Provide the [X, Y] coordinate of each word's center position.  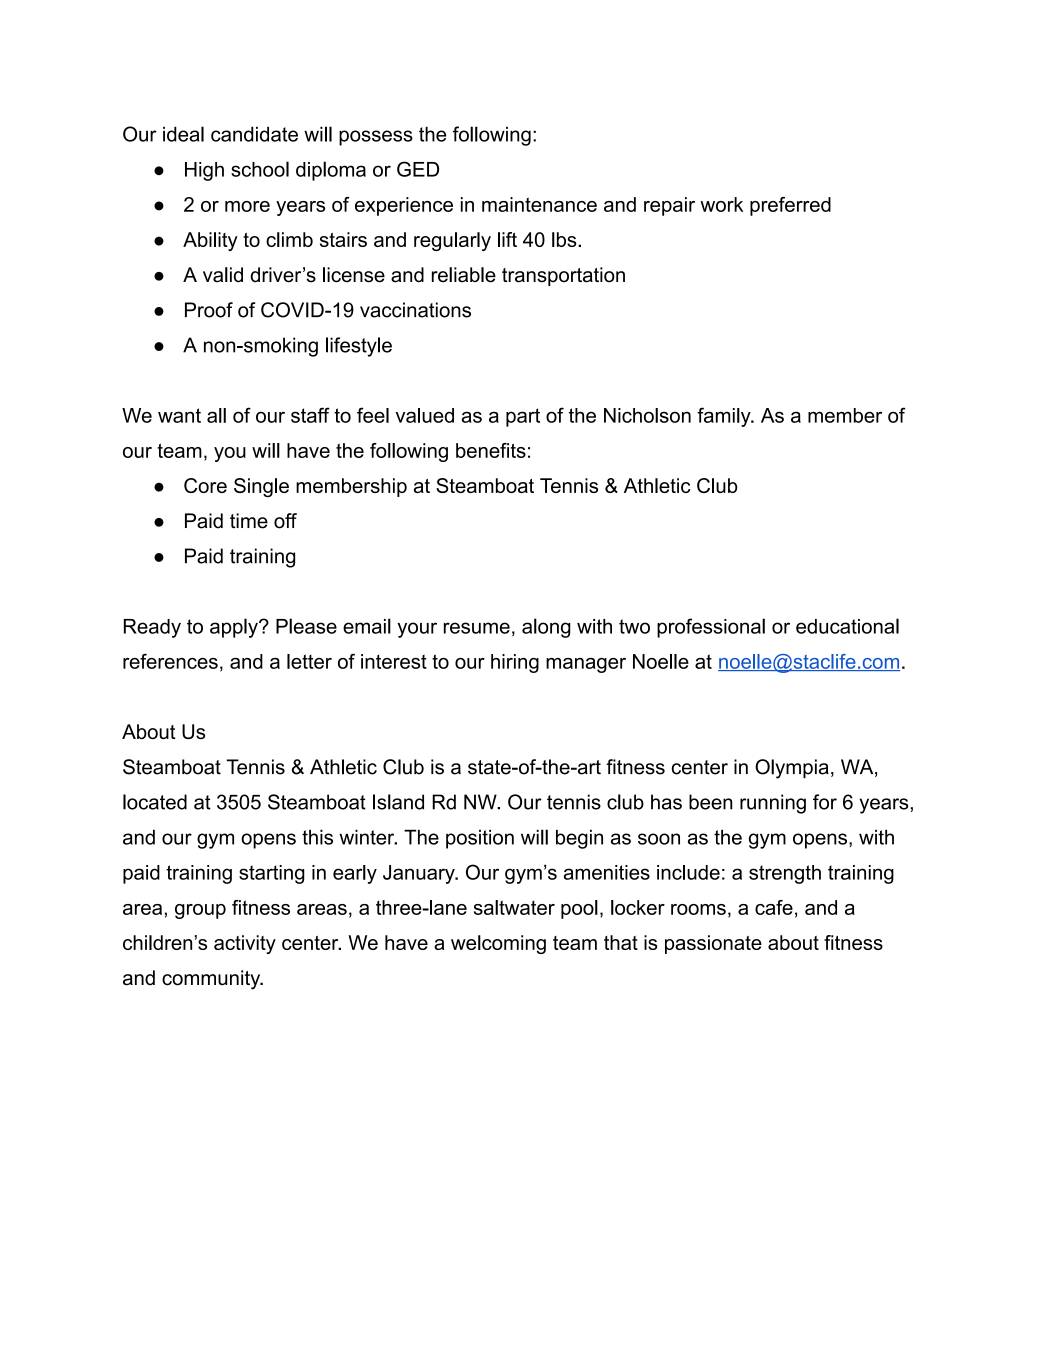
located [155, 802]
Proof [209, 310]
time [249, 521]
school [260, 169]
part [523, 417]
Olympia [792, 769]
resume [477, 628]
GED [418, 169]
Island [398, 802]
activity [245, 944]
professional [711, 628]
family [725, 417]
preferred [790, 206]
